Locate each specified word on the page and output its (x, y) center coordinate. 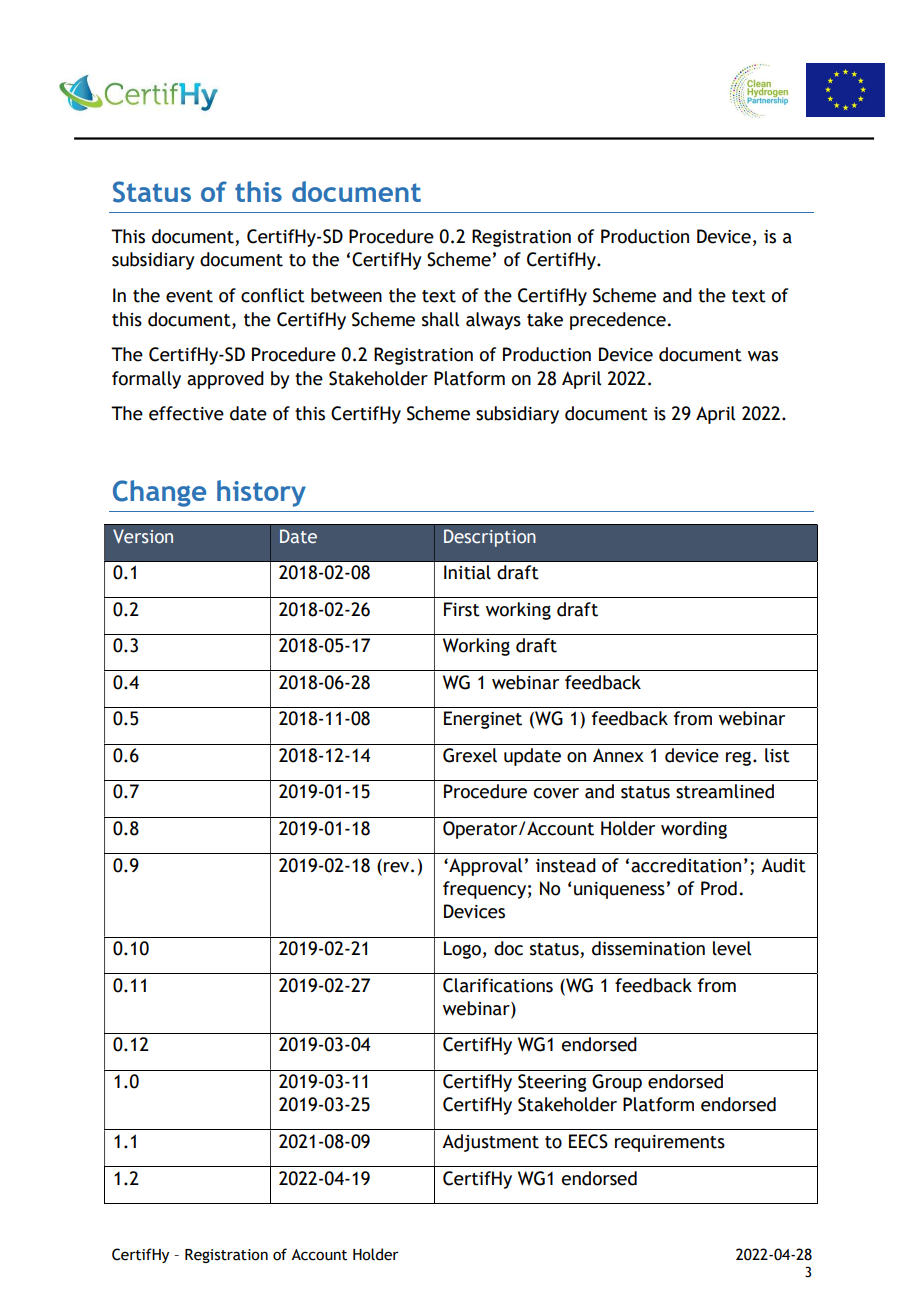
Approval (484, 867)
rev (398, 867)
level (732, 948)
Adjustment (490, 1143)
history (261, 493)
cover (556, 793)
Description (490, 538)
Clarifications (498, 985)
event (189, 296)
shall (440, 319)
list (777, 755)
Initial (467, 572)
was (763, 356)
